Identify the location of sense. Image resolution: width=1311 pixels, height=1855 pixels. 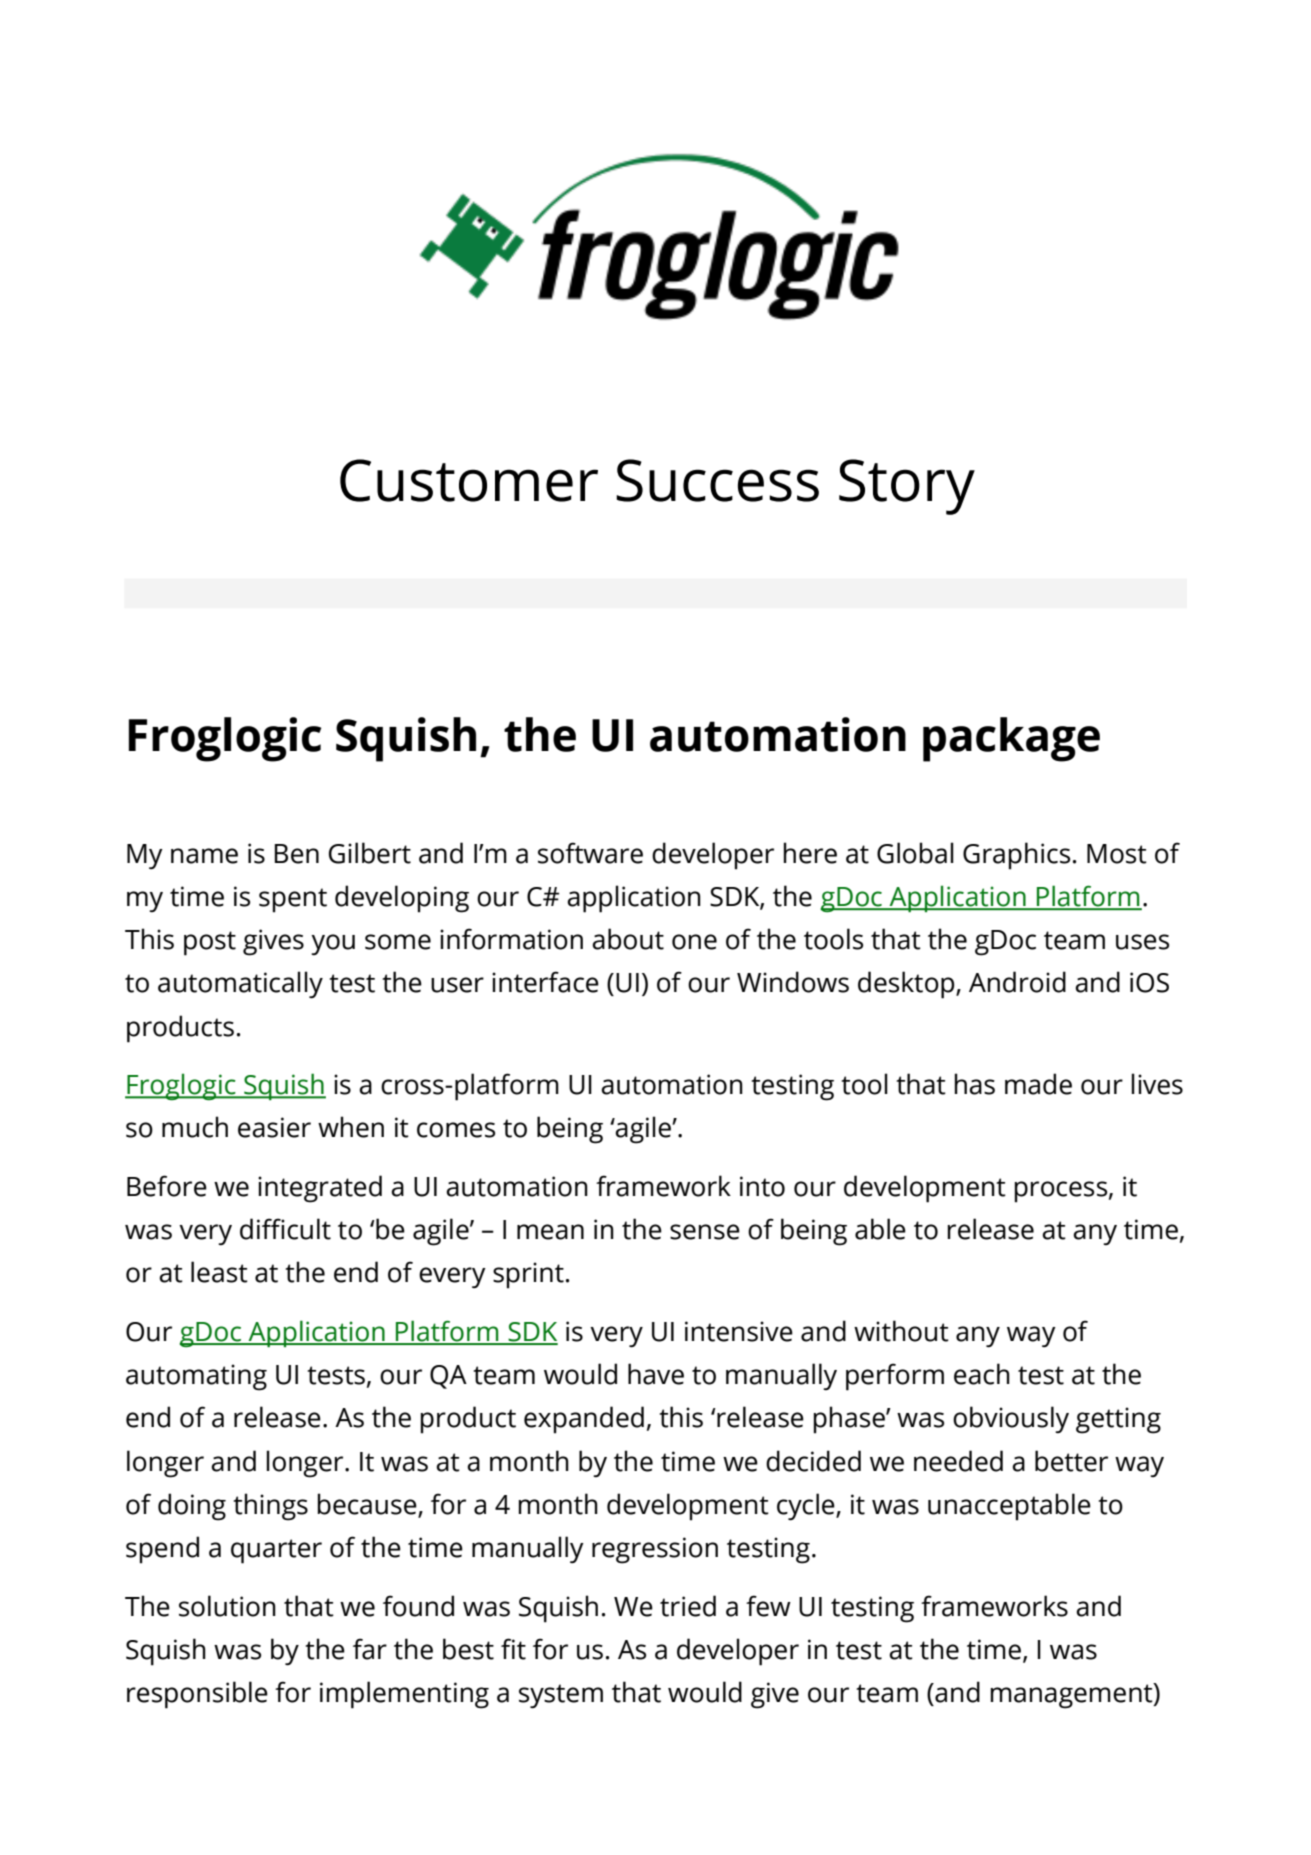
(705, 1232).
